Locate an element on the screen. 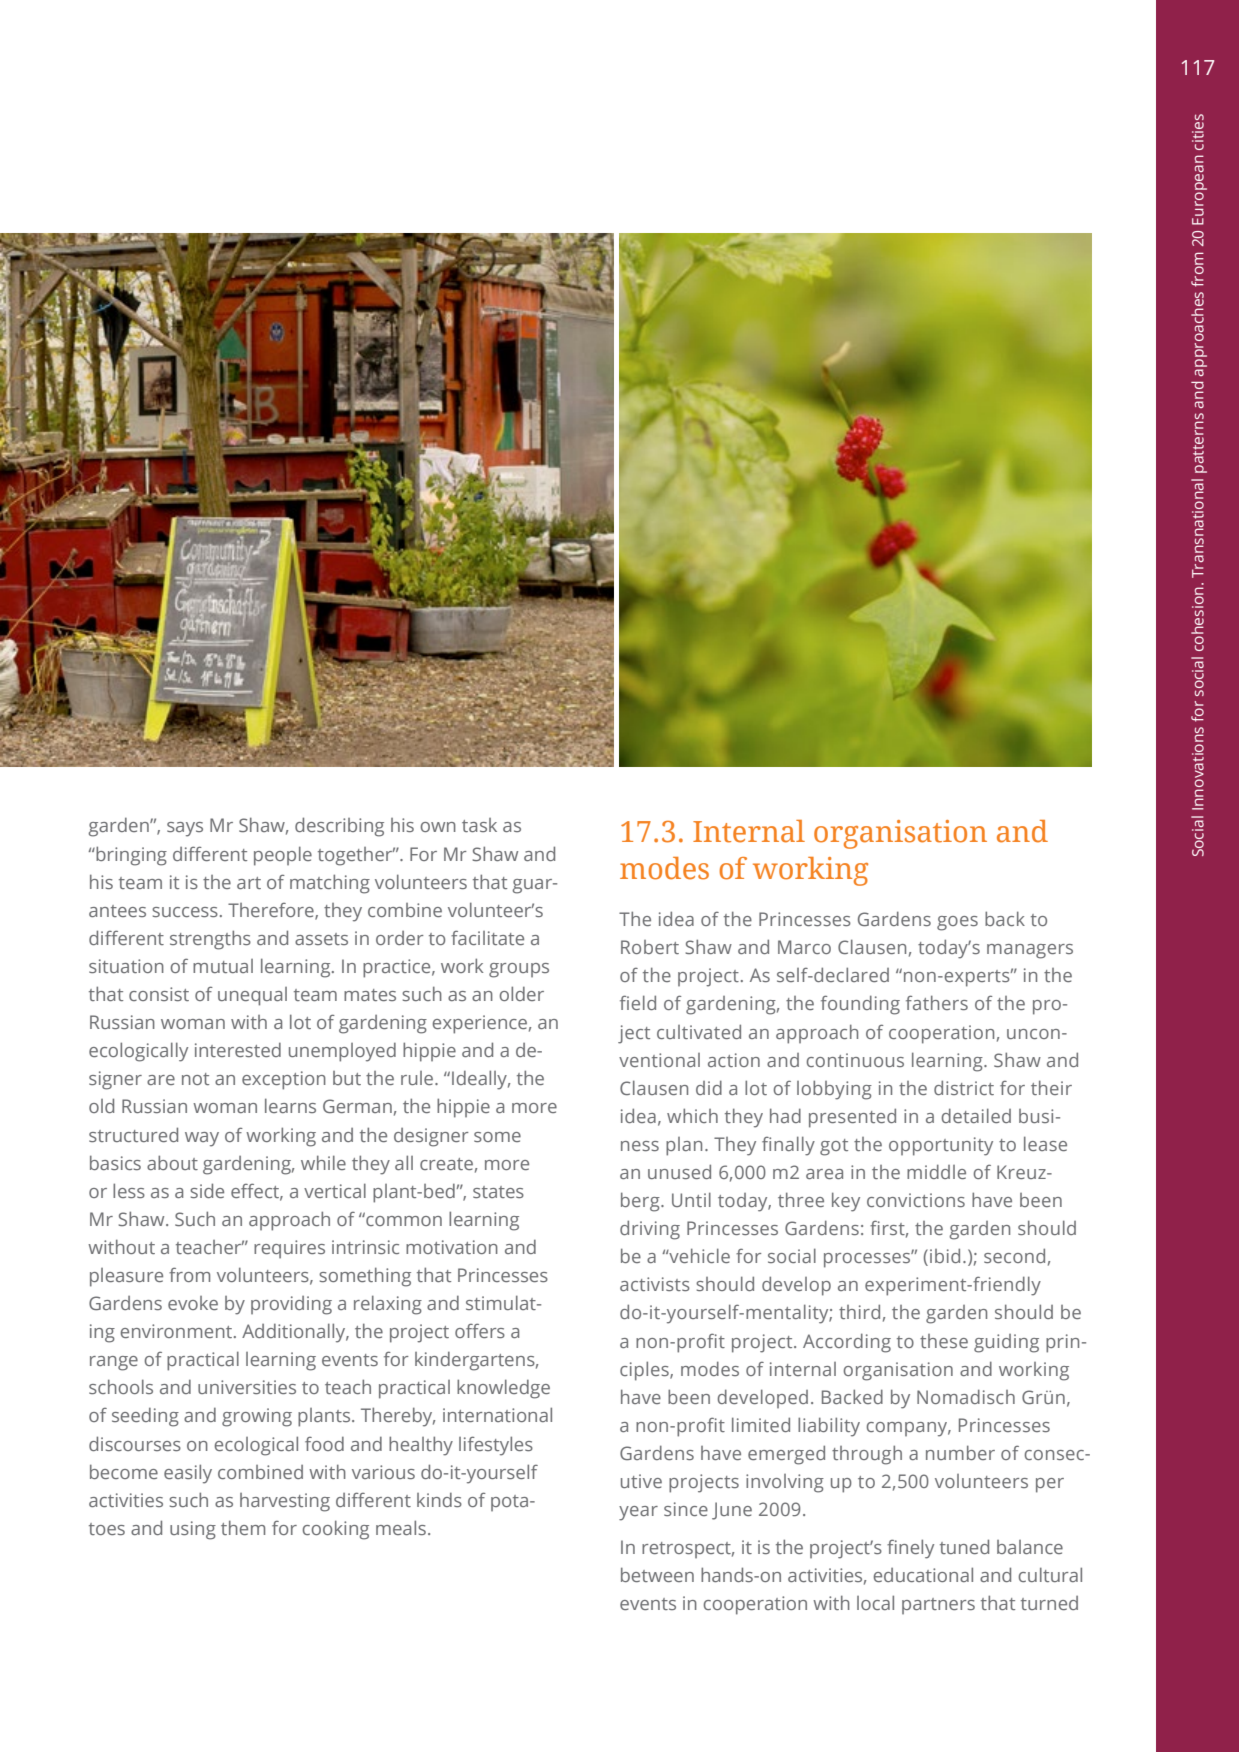 The height and width of the screenshot is (1752, 1239). between is located at coordinates (657, 1574).
